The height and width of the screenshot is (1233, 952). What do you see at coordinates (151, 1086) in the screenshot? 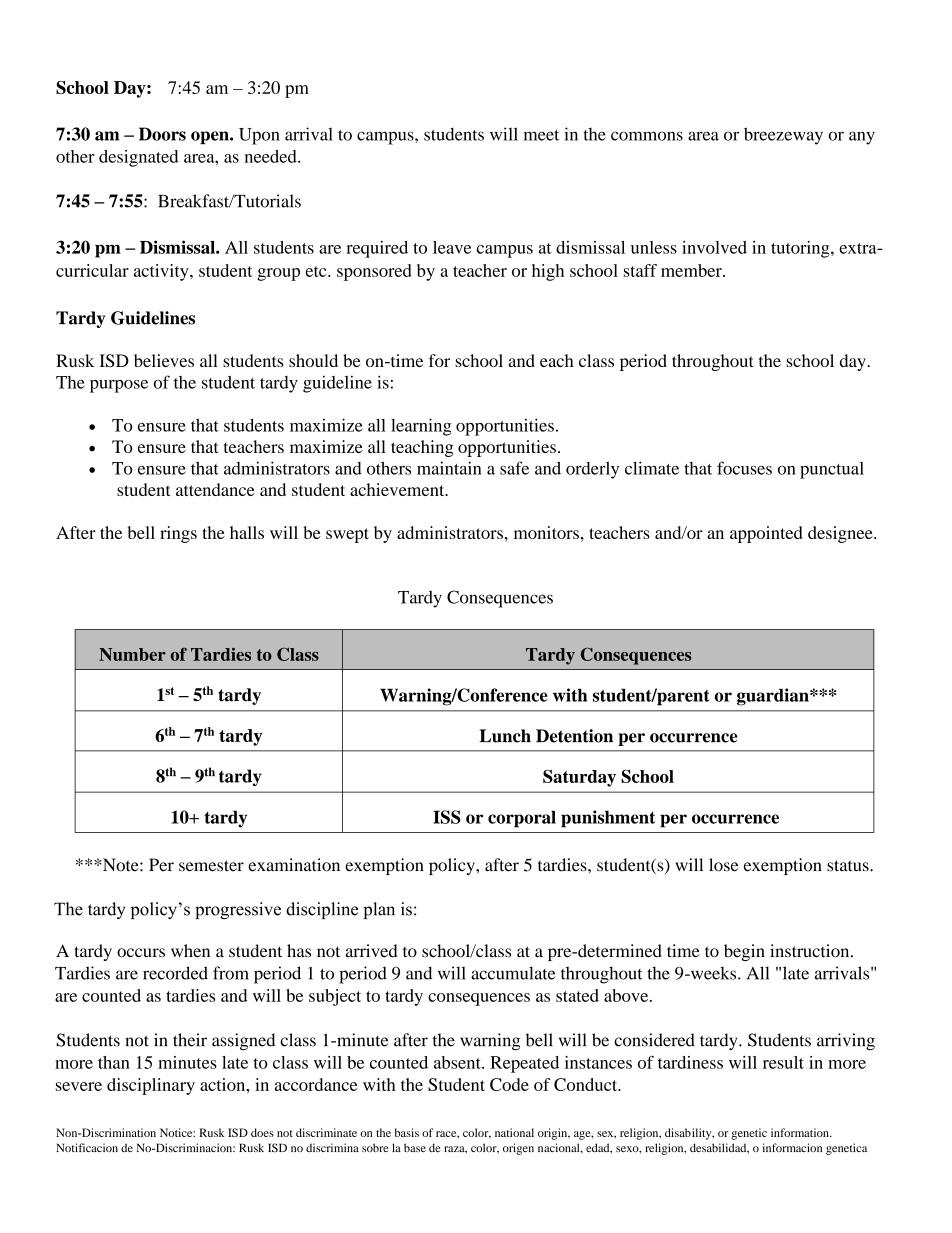
I see `disciplinary` at bounding box center [151, 1086].
